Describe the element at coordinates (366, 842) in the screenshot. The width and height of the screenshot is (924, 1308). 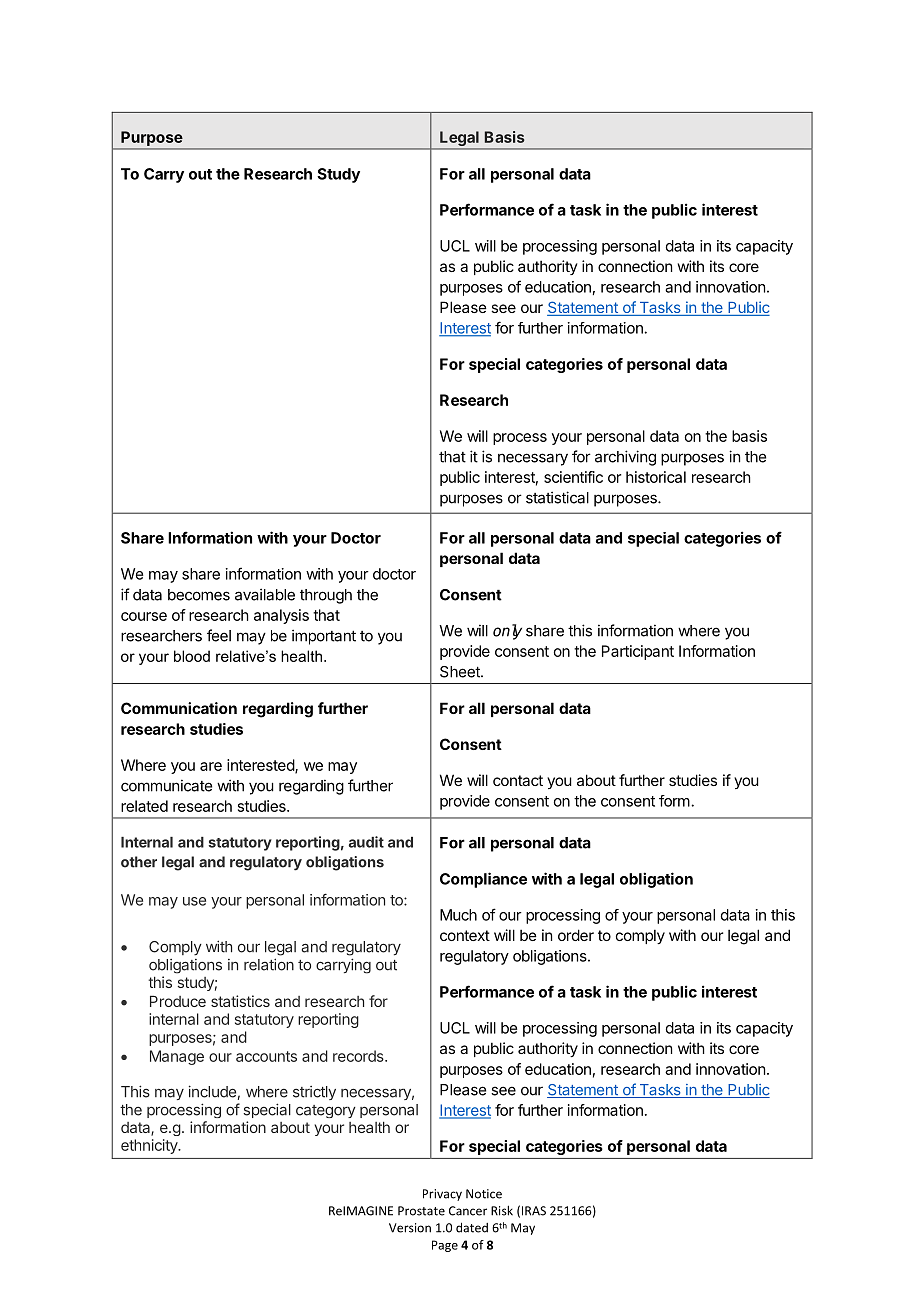
I see `audit` at that location.
